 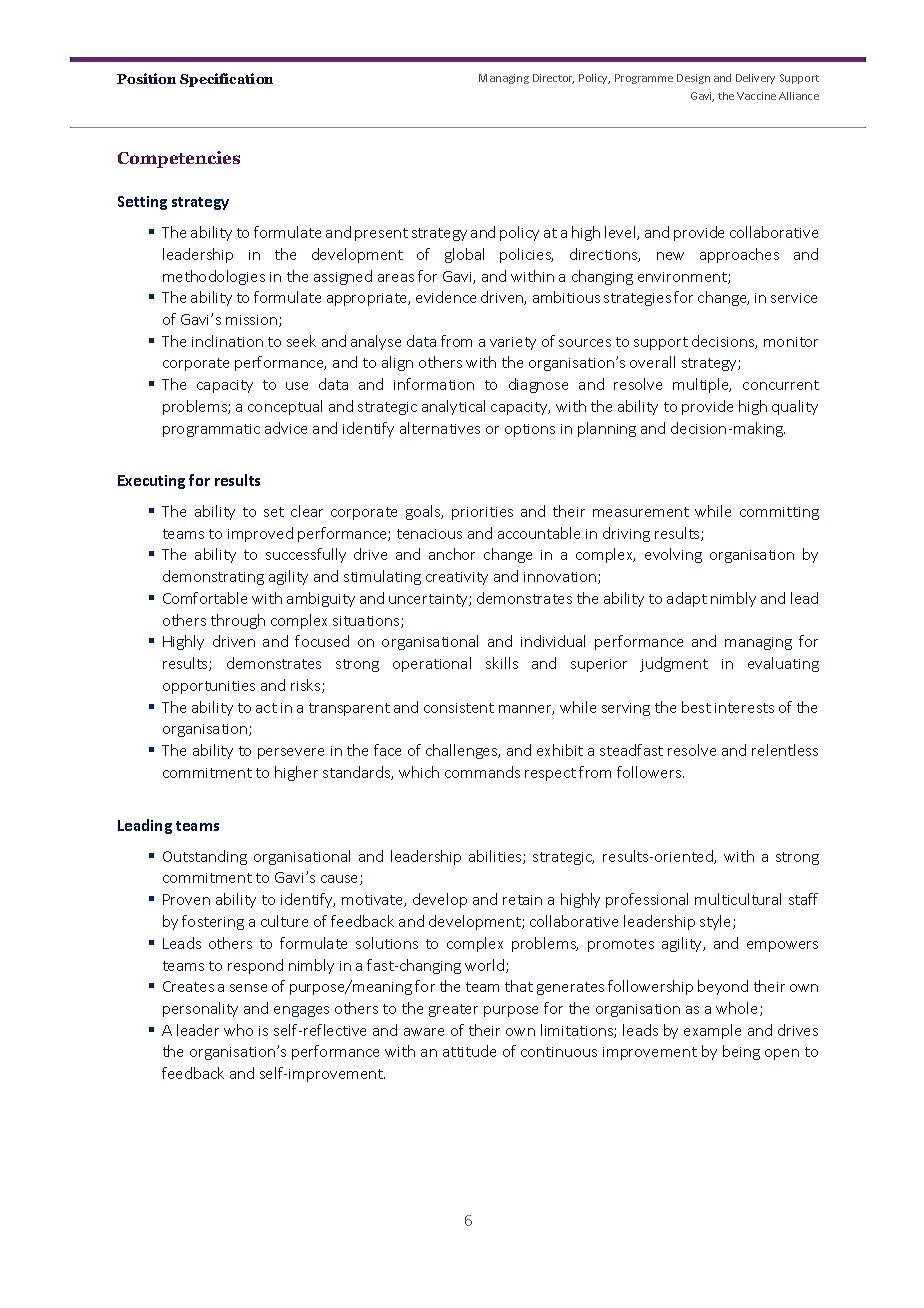 What do you see at coordinates (496, 857) in the screenshot?
I see `abilities` at bounding box center [496, 857].
